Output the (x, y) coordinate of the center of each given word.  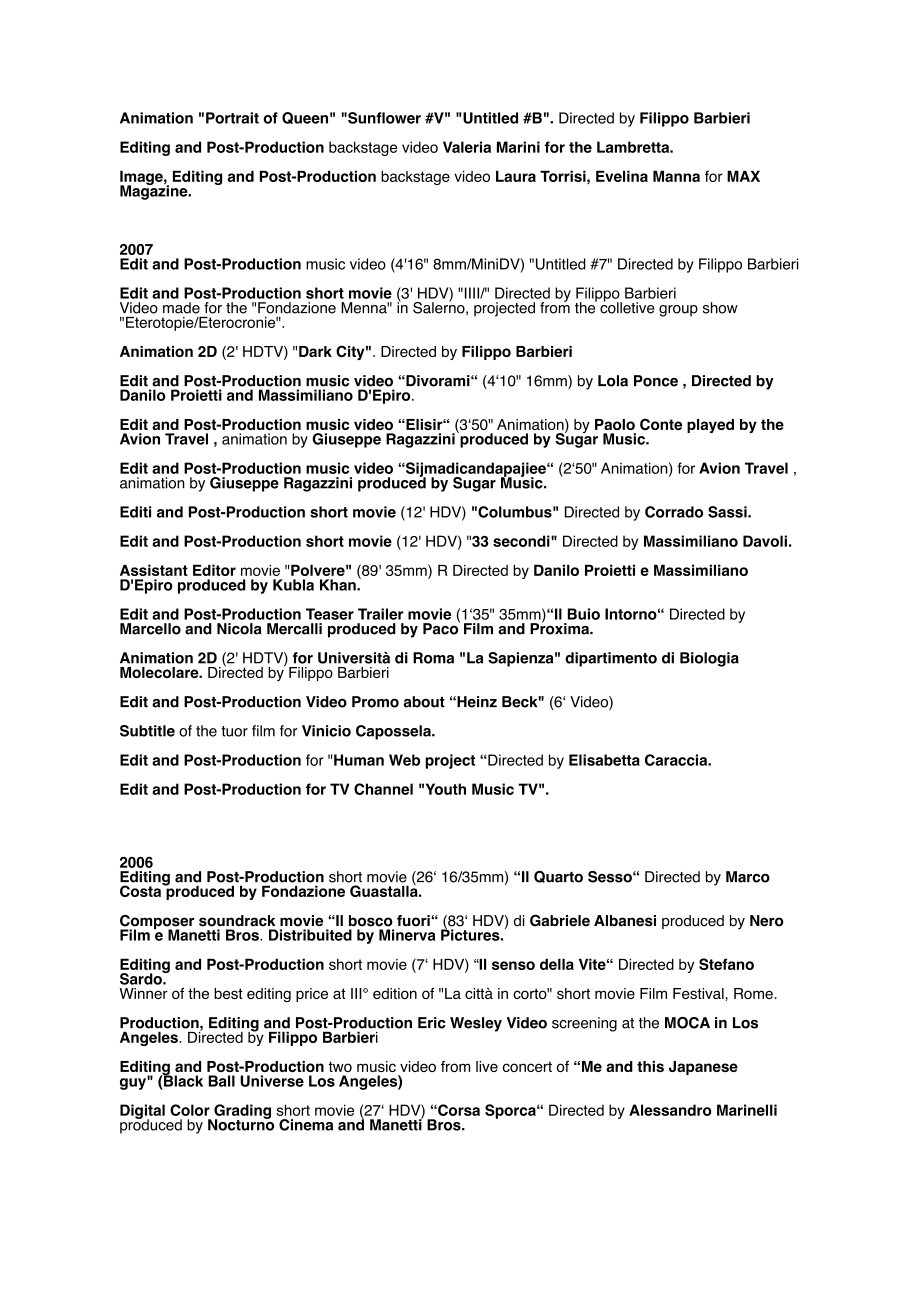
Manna (676, 176)
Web (404, 760)
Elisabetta (604, 760)
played (710, 426)
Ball (222, 1081)
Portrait (232, 118)
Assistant (154, 570)
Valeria (467, 147)
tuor (234, 731)
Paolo (615, 424)
